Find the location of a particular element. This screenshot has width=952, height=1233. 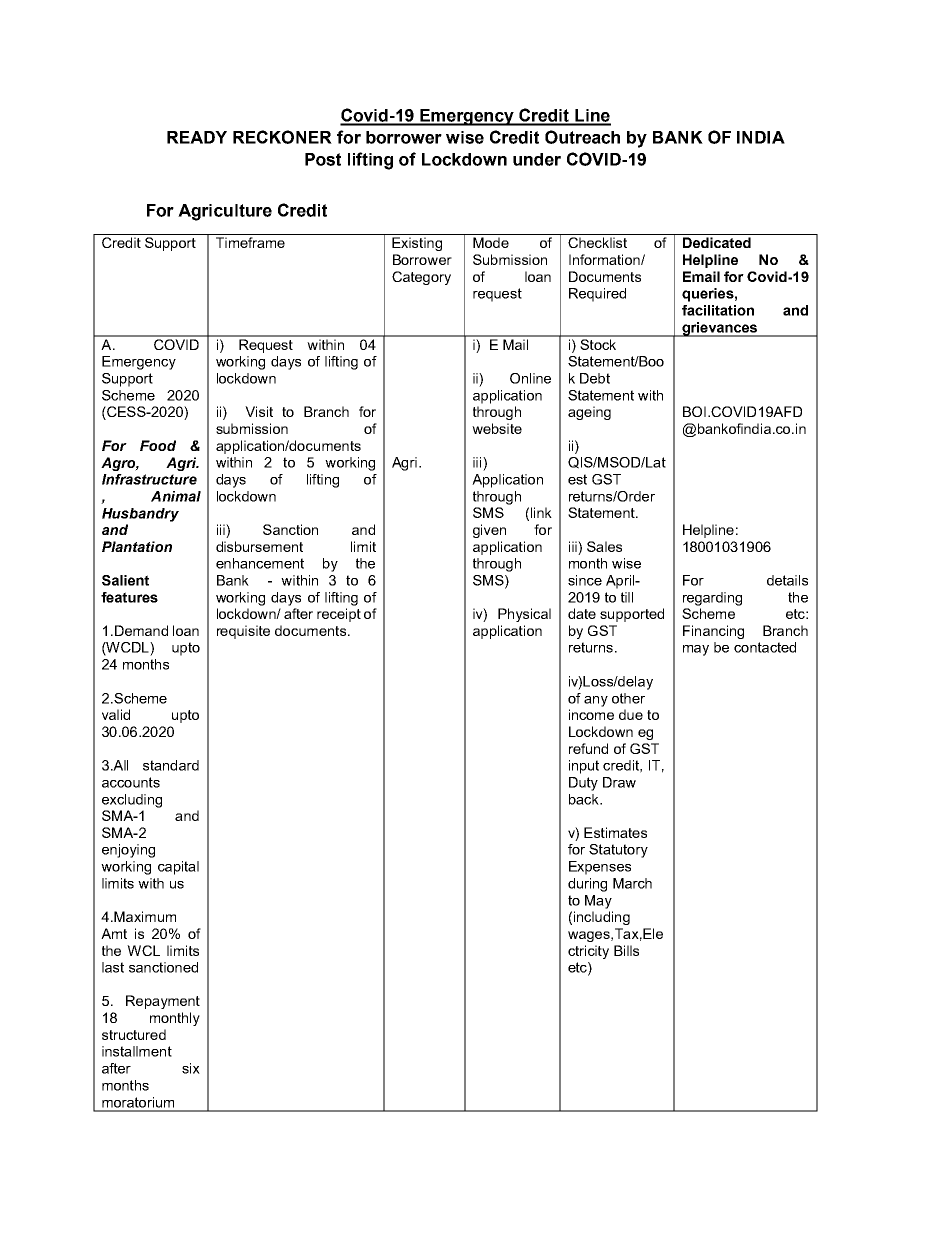

Food is located at coordinates (158, 445).
